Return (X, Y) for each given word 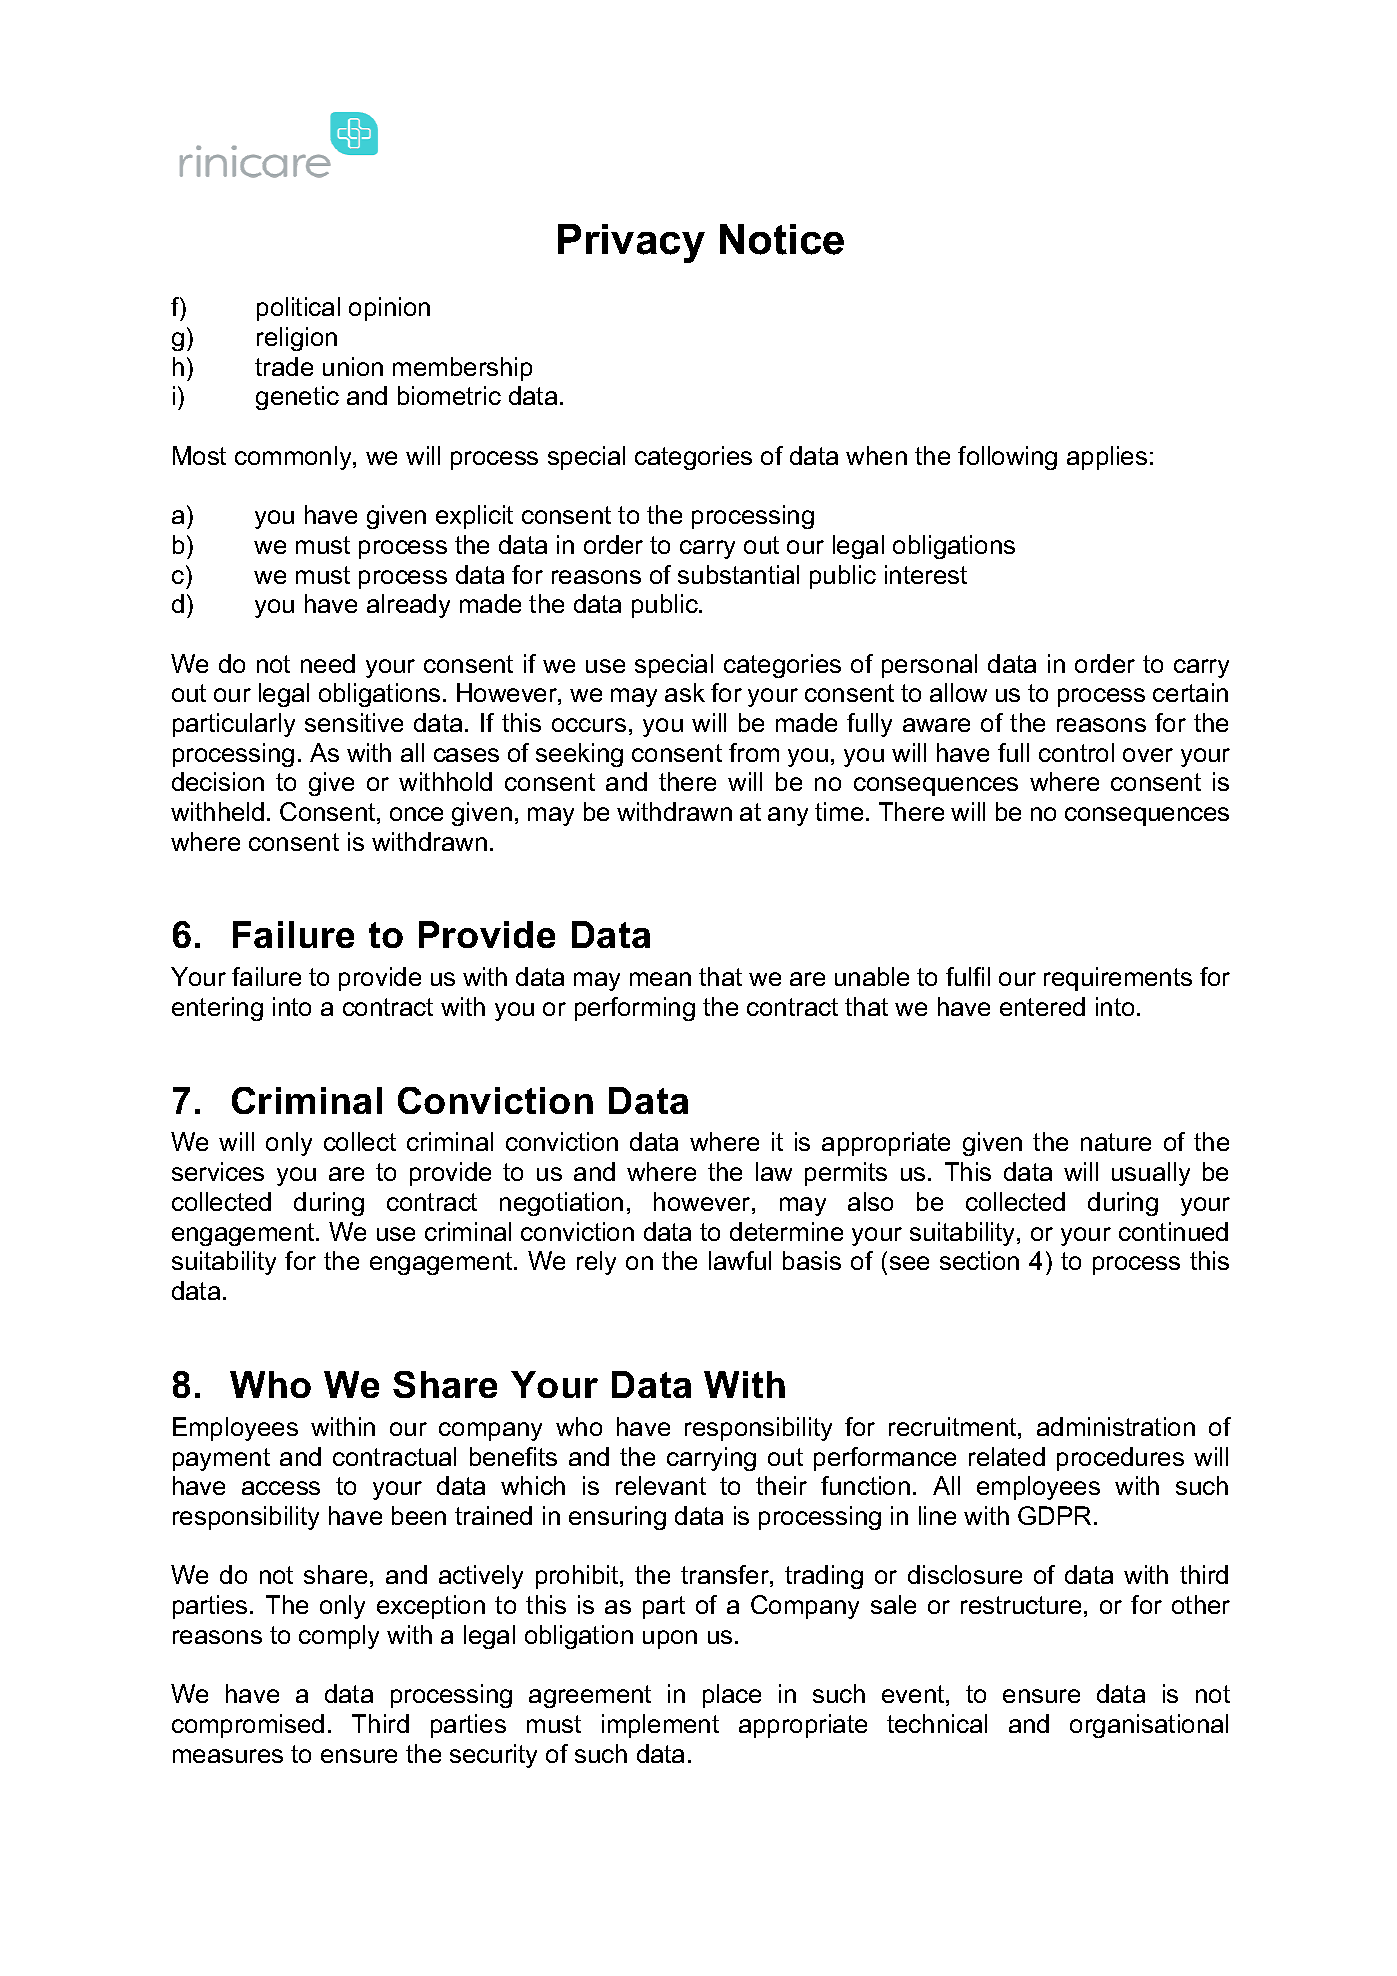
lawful (740, 1260)
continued (1173, 1231)
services (218, 1171)
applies (1107, 458)
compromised (248, 1726)
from (754, 752)
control (1076, 752)
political (298, 309)
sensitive (354, 722)
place (732, 1696)
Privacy (631, 243)
